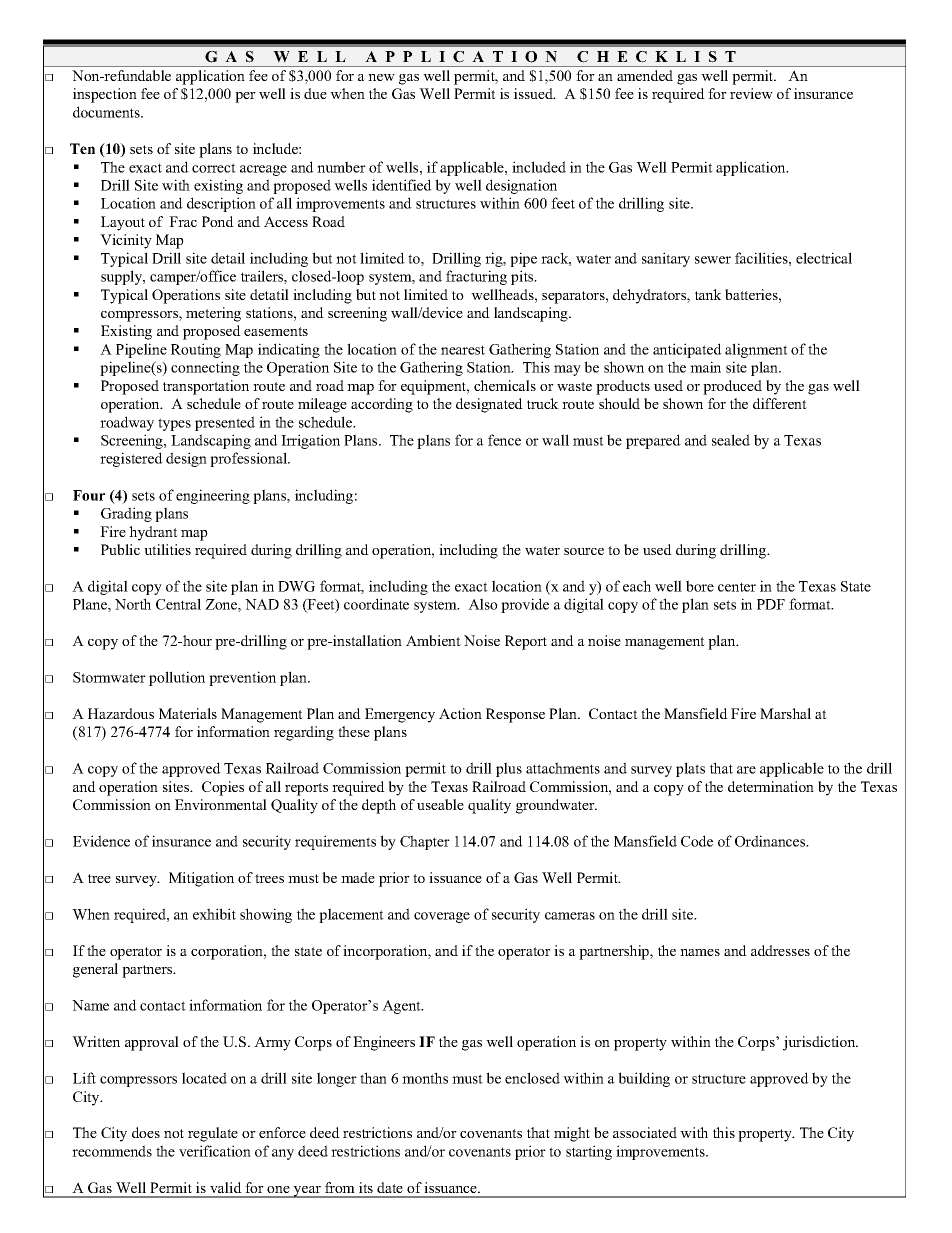  Describe the element at coordinates (178, 604) in the screenshot. I see `Central` at that location.
